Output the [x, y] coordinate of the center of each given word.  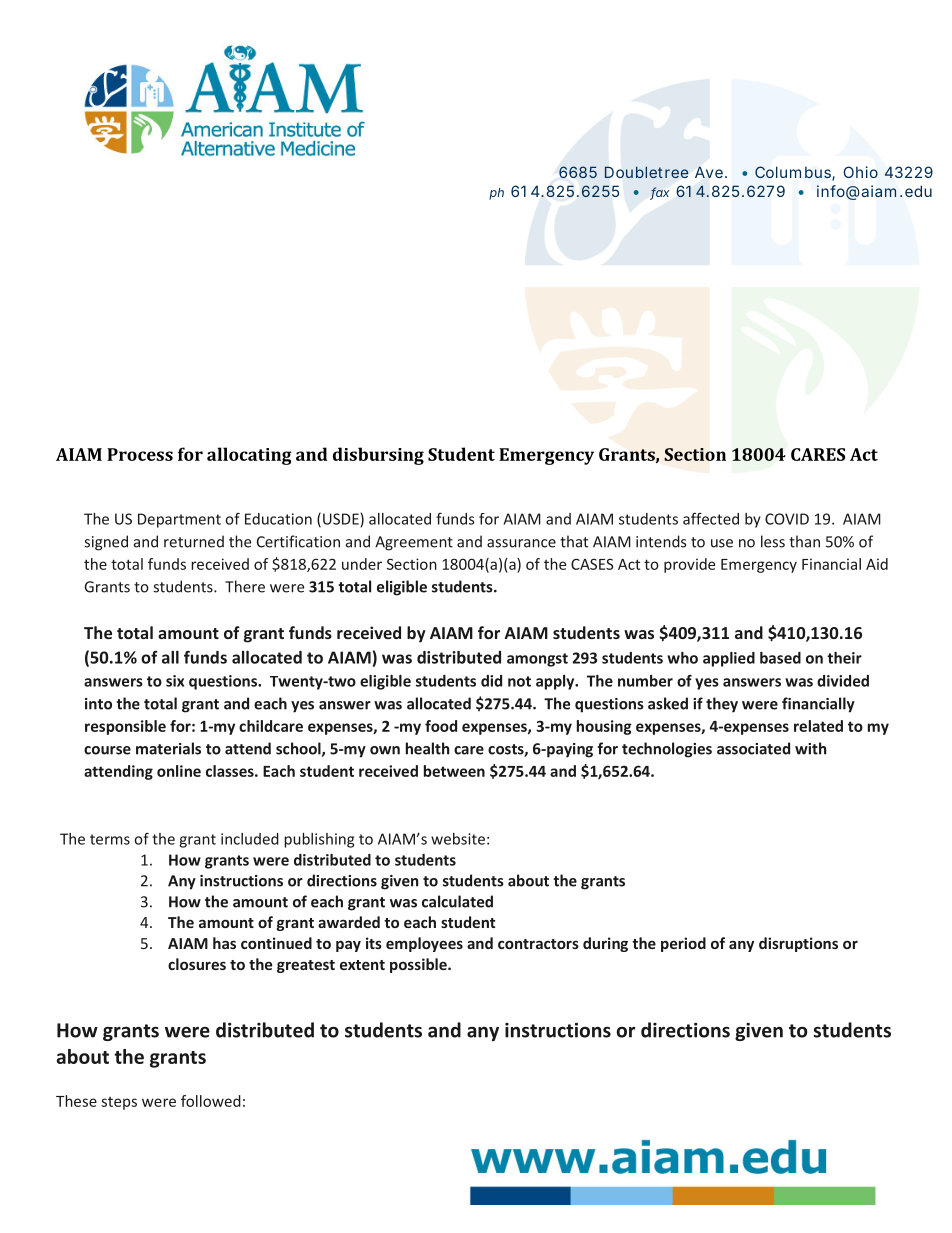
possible [419, 965]
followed [211, 1101]
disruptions [798, 944]
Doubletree [646, 172]
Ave [709, 172]
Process [140, 454]
